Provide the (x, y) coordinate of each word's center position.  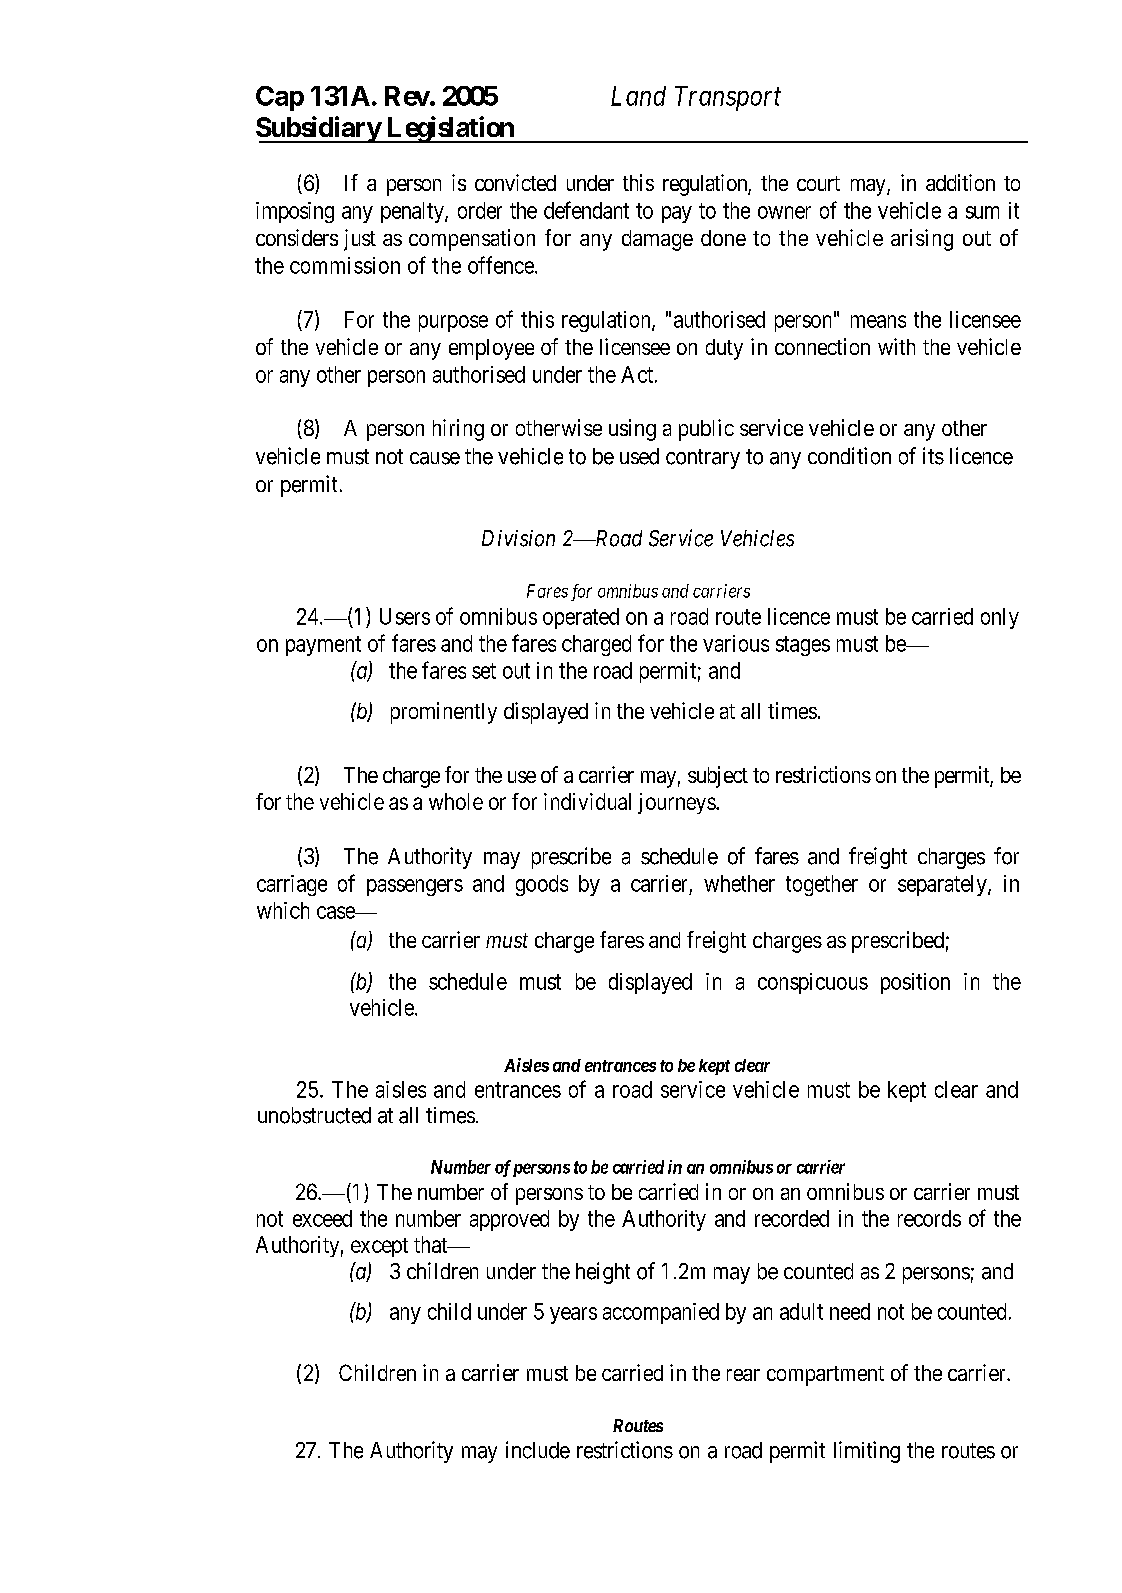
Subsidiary (319, 129)
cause (435, 458)
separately (943, 885)
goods (542, 885)
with (896, 346)
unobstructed (314, 1115)
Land (638, 96)
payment (323, 646)
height (603, 1273)
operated (581, 618)
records (929, 1218)
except (379, 1247)
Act (638, 374)
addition (960, 182)
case (337, 912)
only (1000, 618)
